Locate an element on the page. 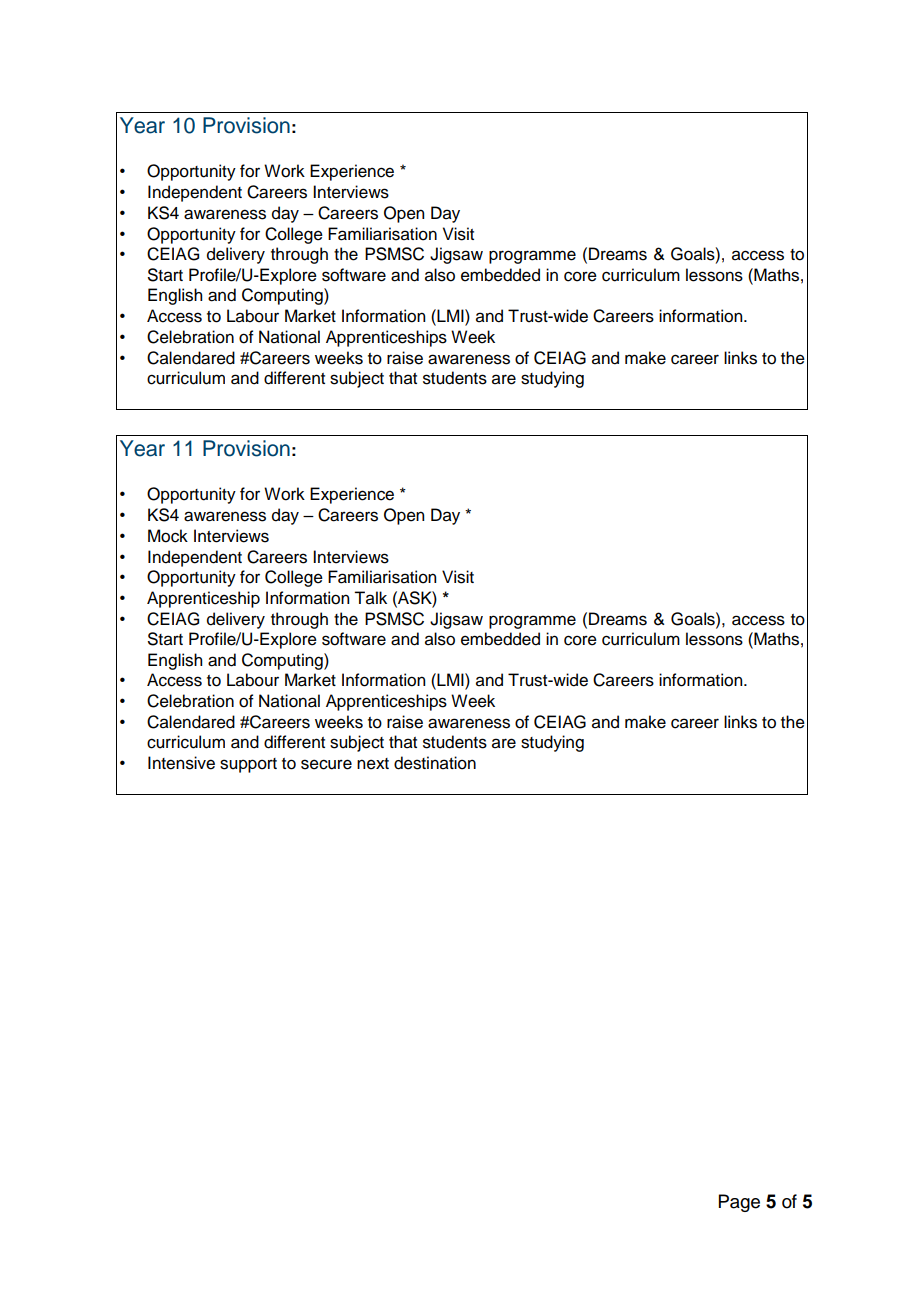 This page has width=924, height=1308. secure is located at coordinates (326, 764).
